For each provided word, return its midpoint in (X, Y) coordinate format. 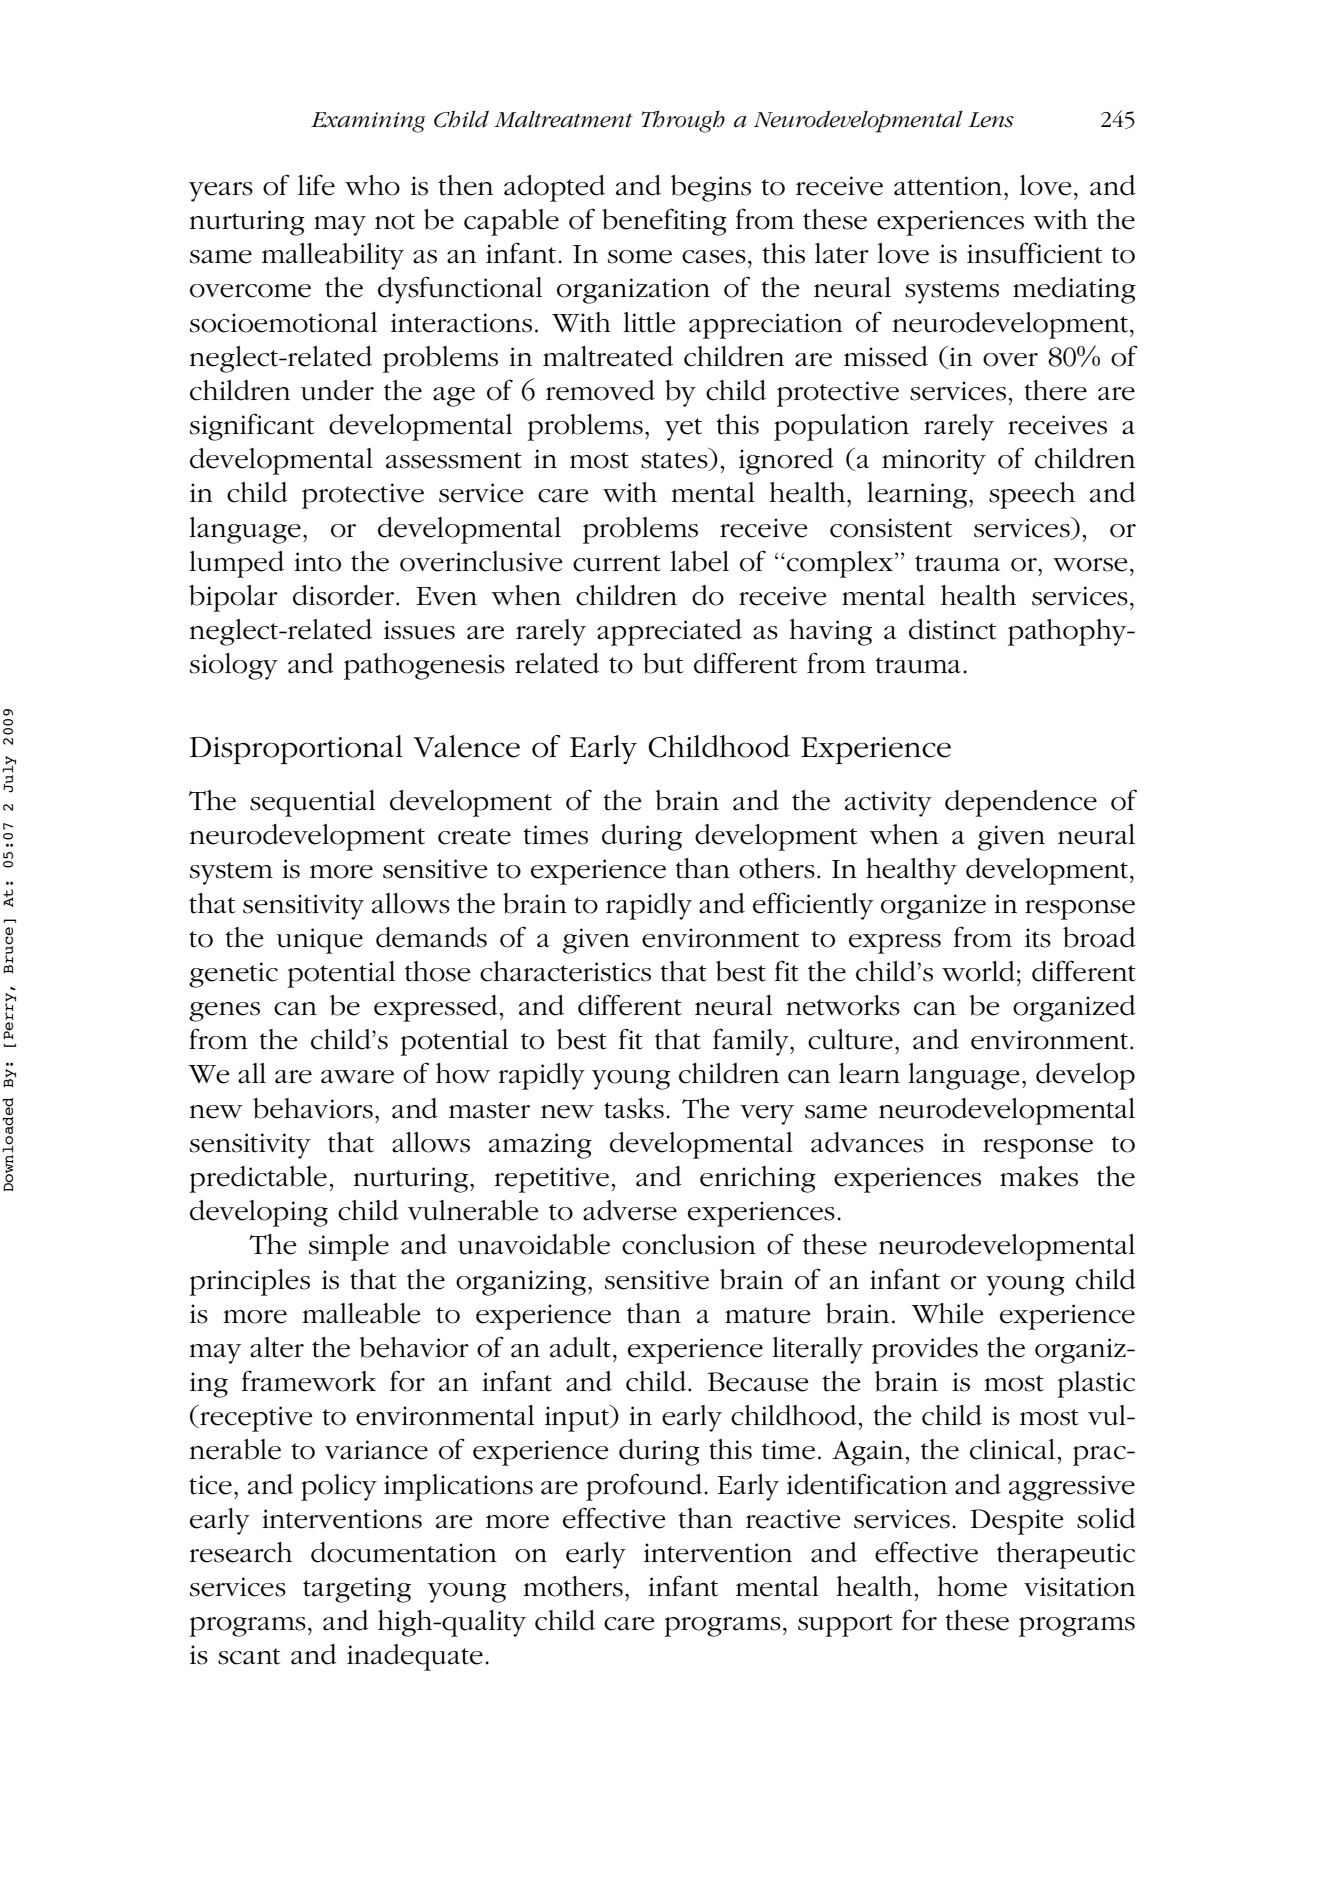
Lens (991, 120)
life (316, 185)
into (317, 562)
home (972, 1586)
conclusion (689, 1244)
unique (320, 941)
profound (645, 1487)
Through (683, 121)
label (699, 561)
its (1038, 938)
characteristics (565, 971)
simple (349, 1247)
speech (1032, 495)
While (948, 1313)
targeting (357, 1590)
